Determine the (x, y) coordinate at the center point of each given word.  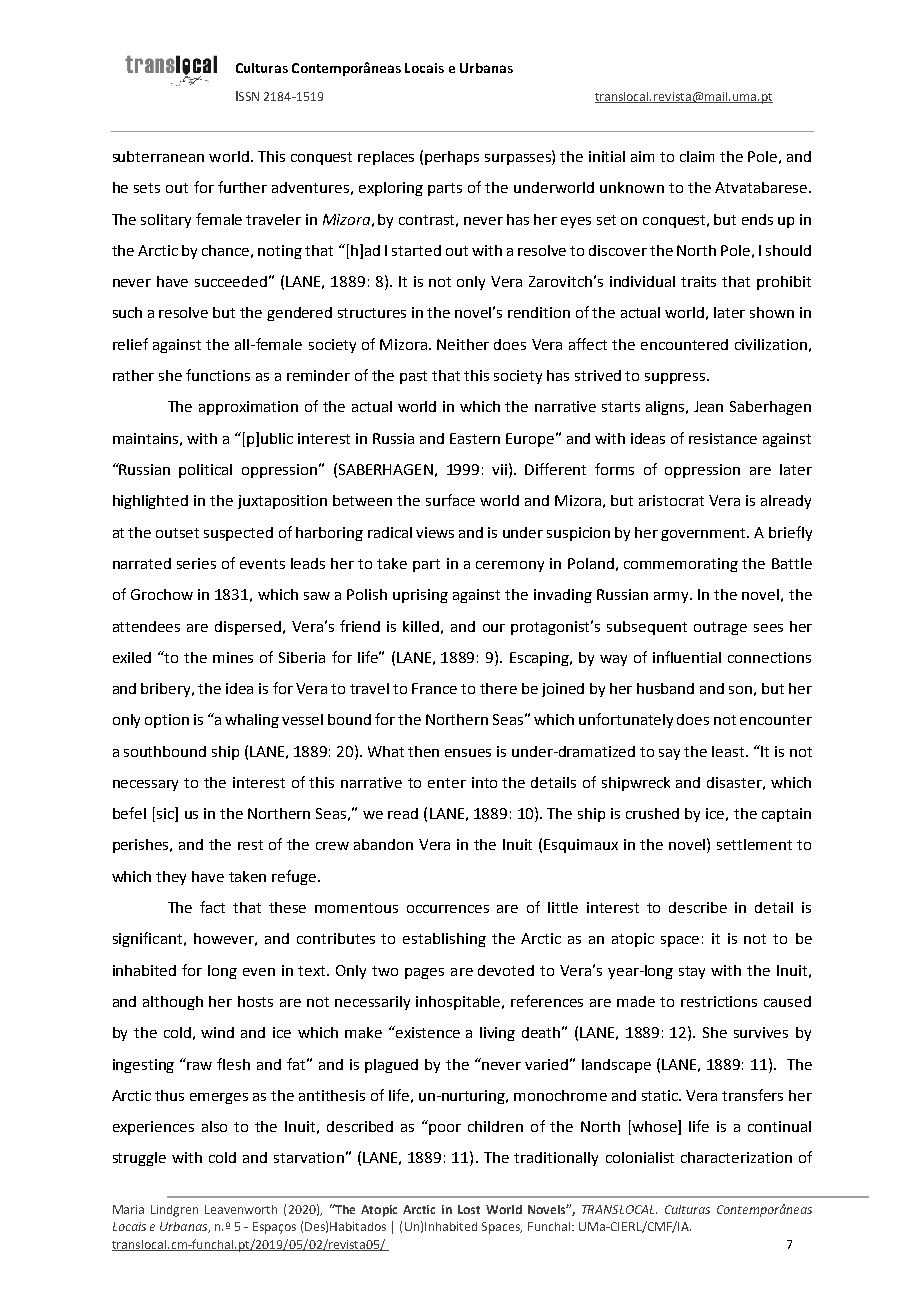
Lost (469, 1209)
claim (697, 156)
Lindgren (174, 1211)
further (242, 187)
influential (687, 657)
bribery (167, 690)
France (434, 688)
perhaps (452, 158)
